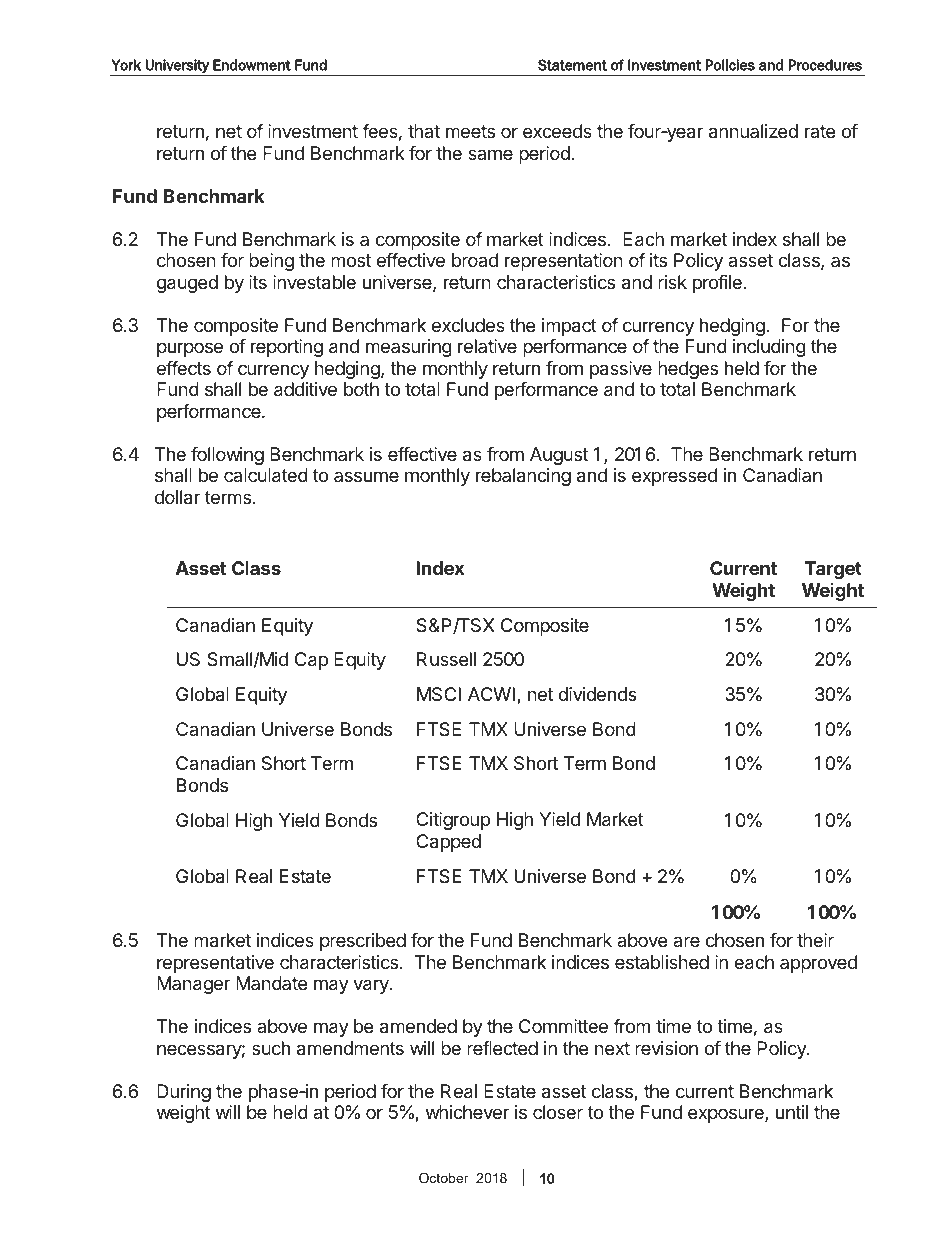  I want to click on whichever, so click(467, 1112).
